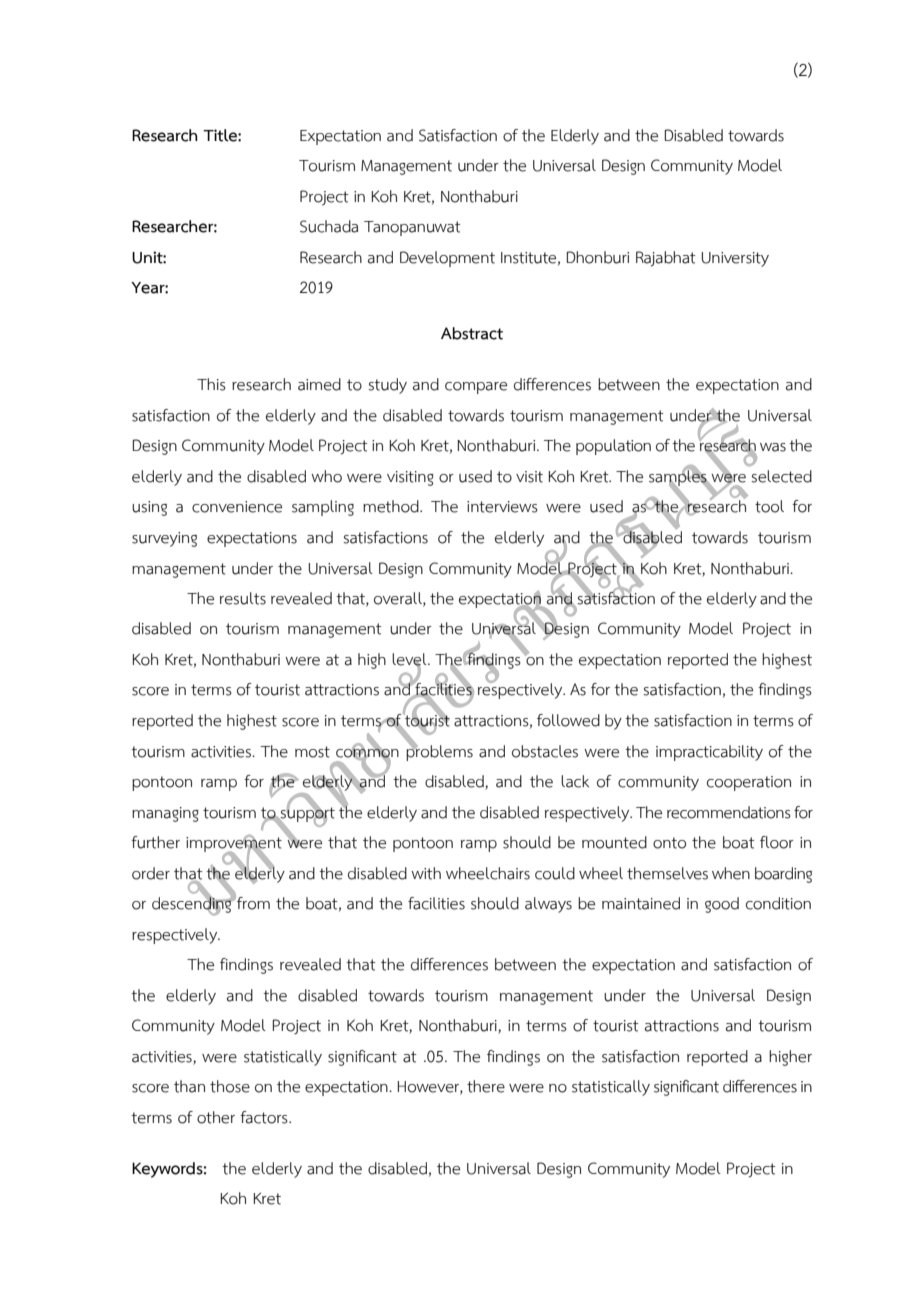 The image size is (924, 1308). What do you see at coordinates (447, 259) in the image?
I see `Development` at bounding box center [447, 259].
